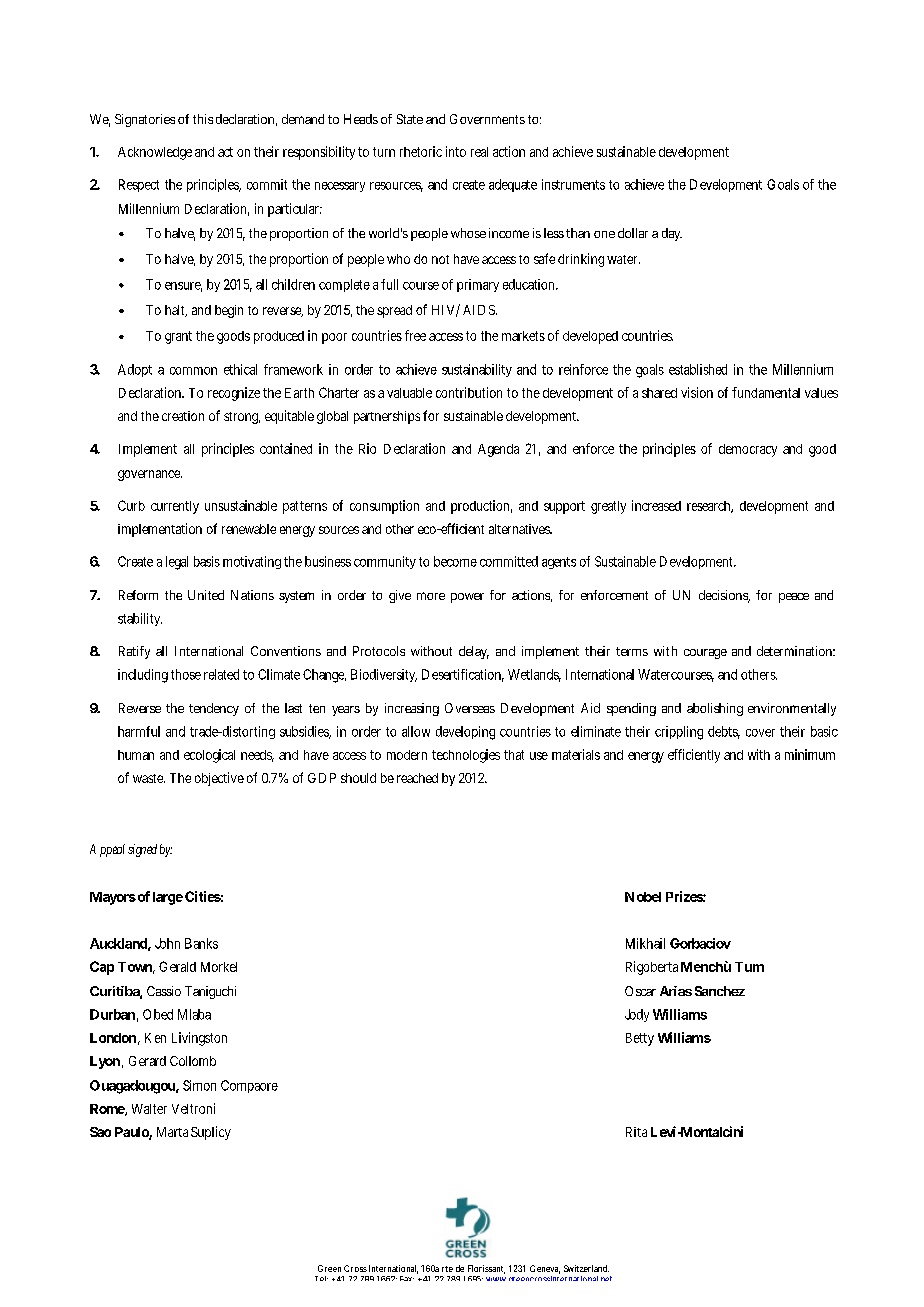  What do you see at coordinates (672, 234) in the page?
I see `day` at bounding box center [672, 234].
